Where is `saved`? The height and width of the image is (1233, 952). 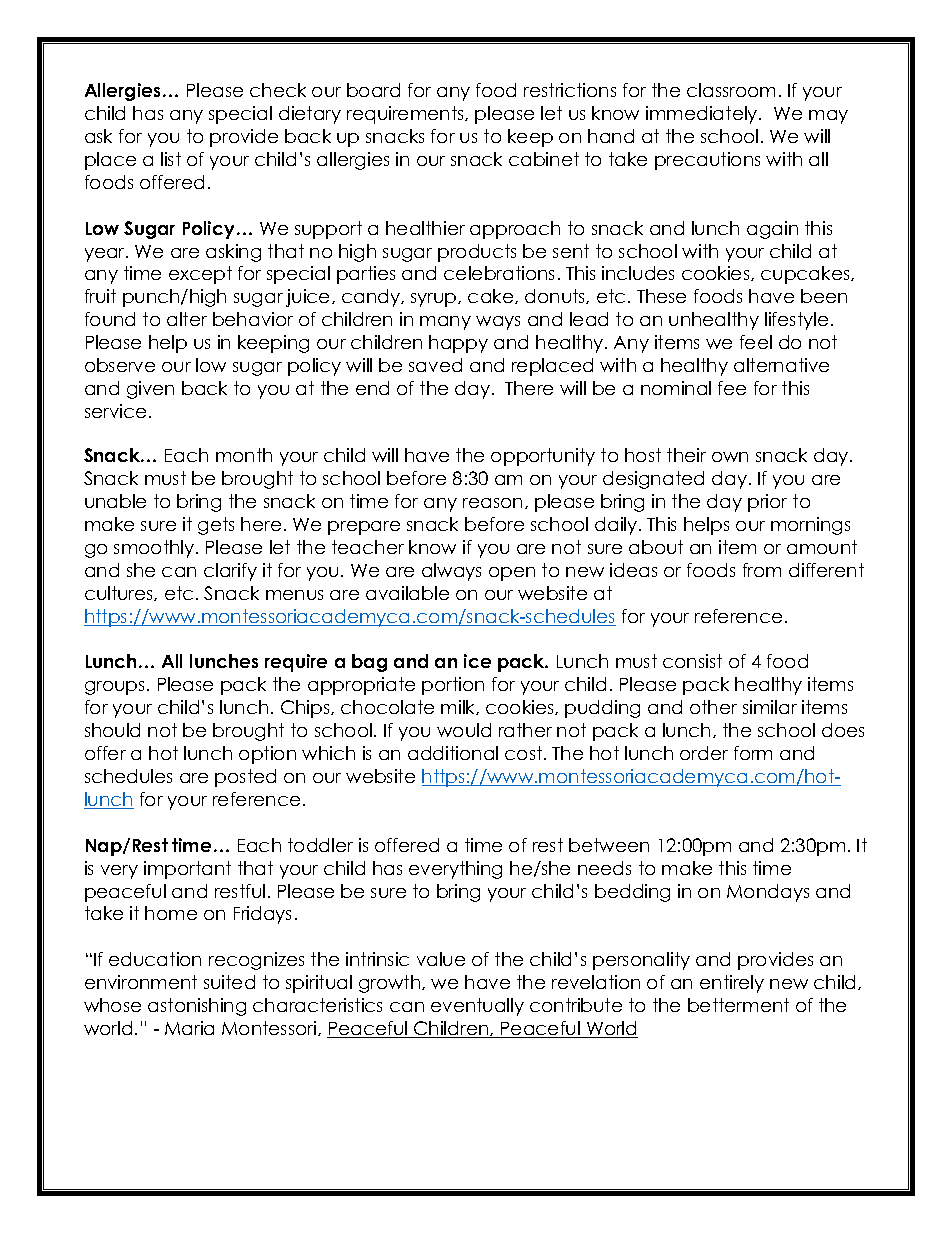 saved is located at coordinates (435, 365).
